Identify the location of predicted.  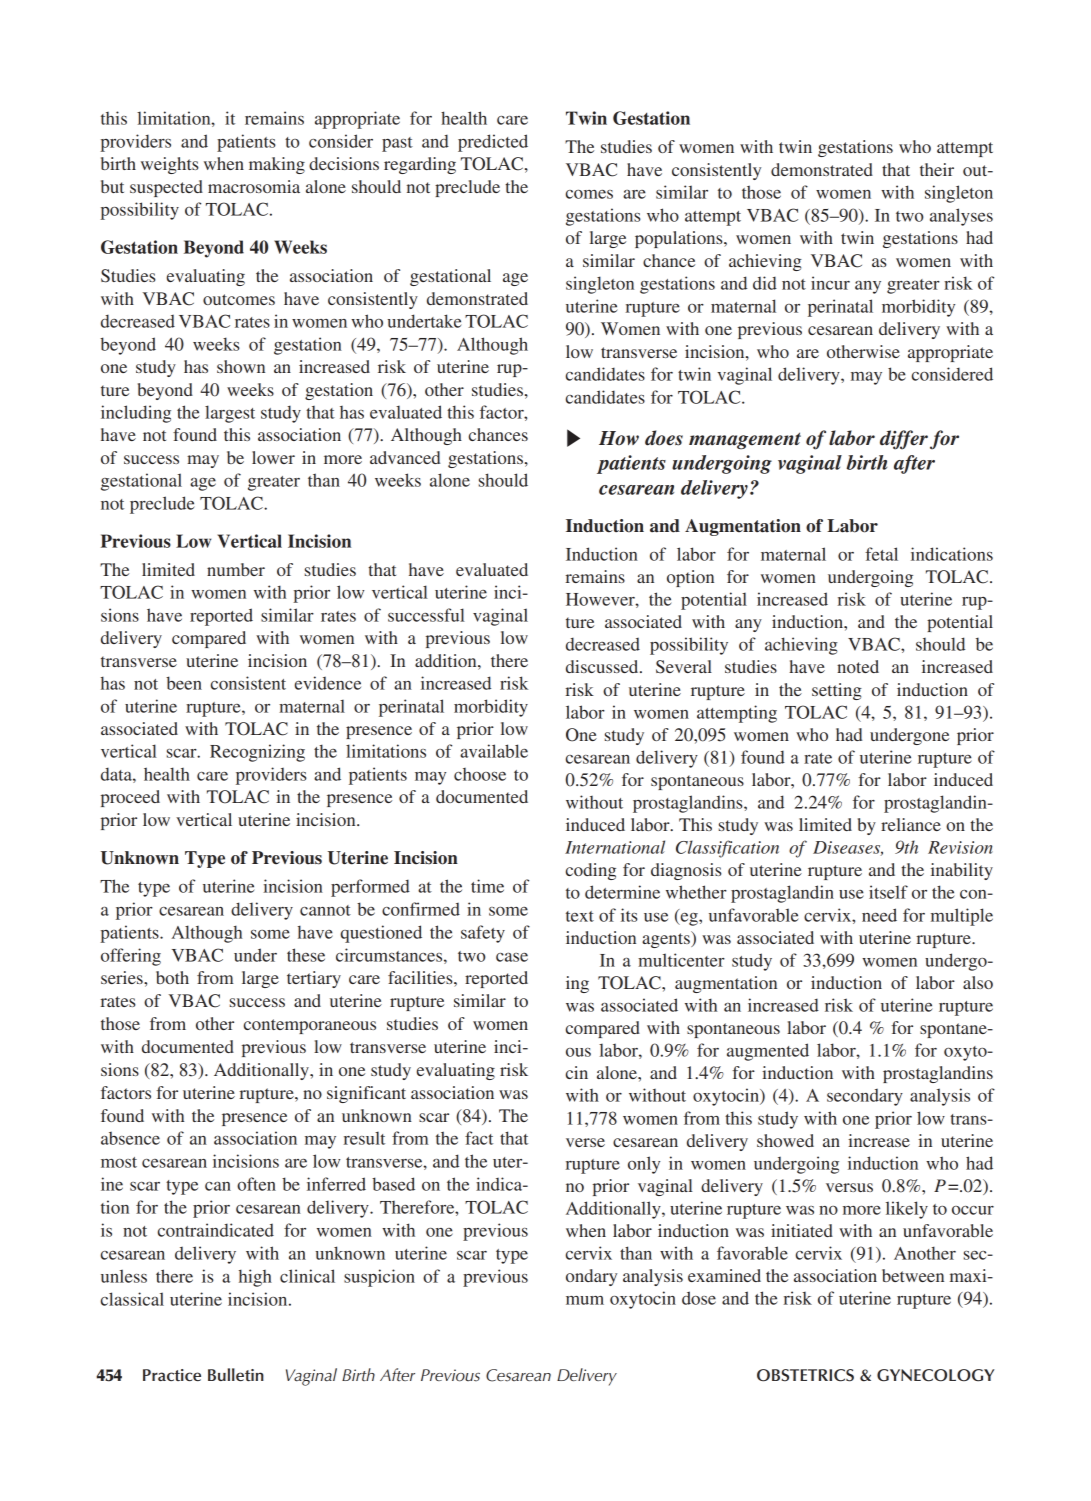
(493, 143).
